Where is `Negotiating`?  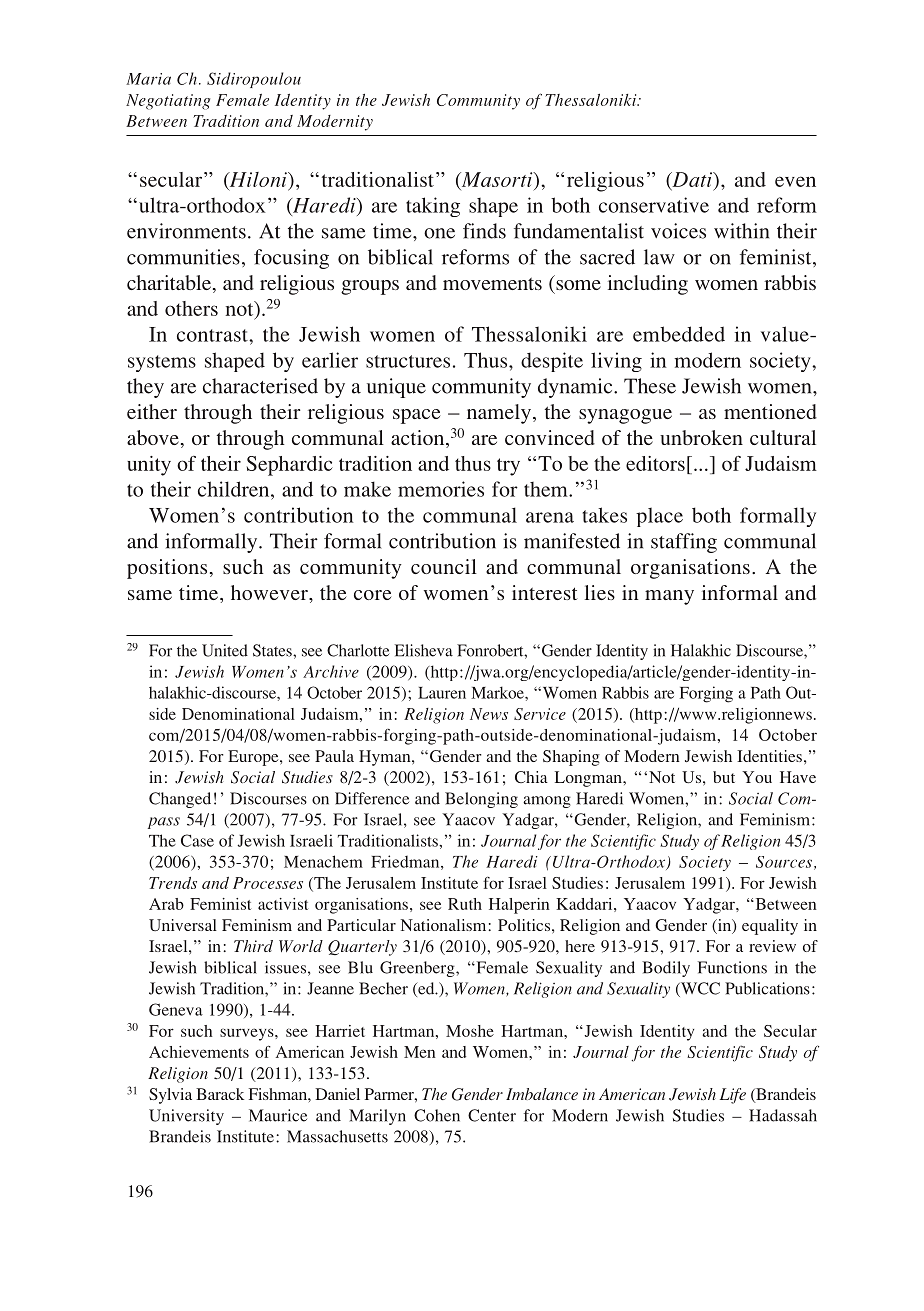
Negotiating is located at coordinates (168, 102).
